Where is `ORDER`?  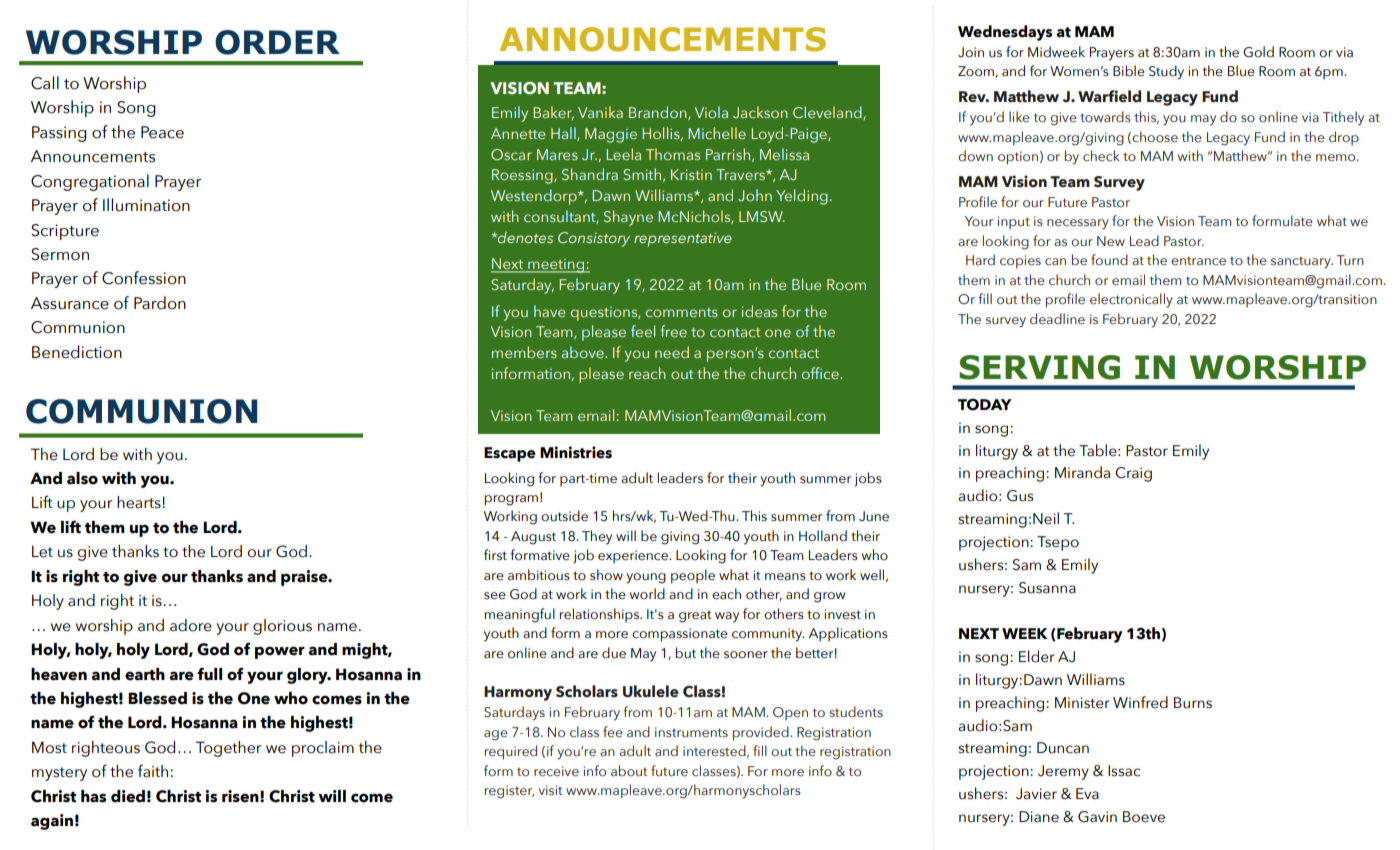 ORDER is located at coordinates (277, 42).
